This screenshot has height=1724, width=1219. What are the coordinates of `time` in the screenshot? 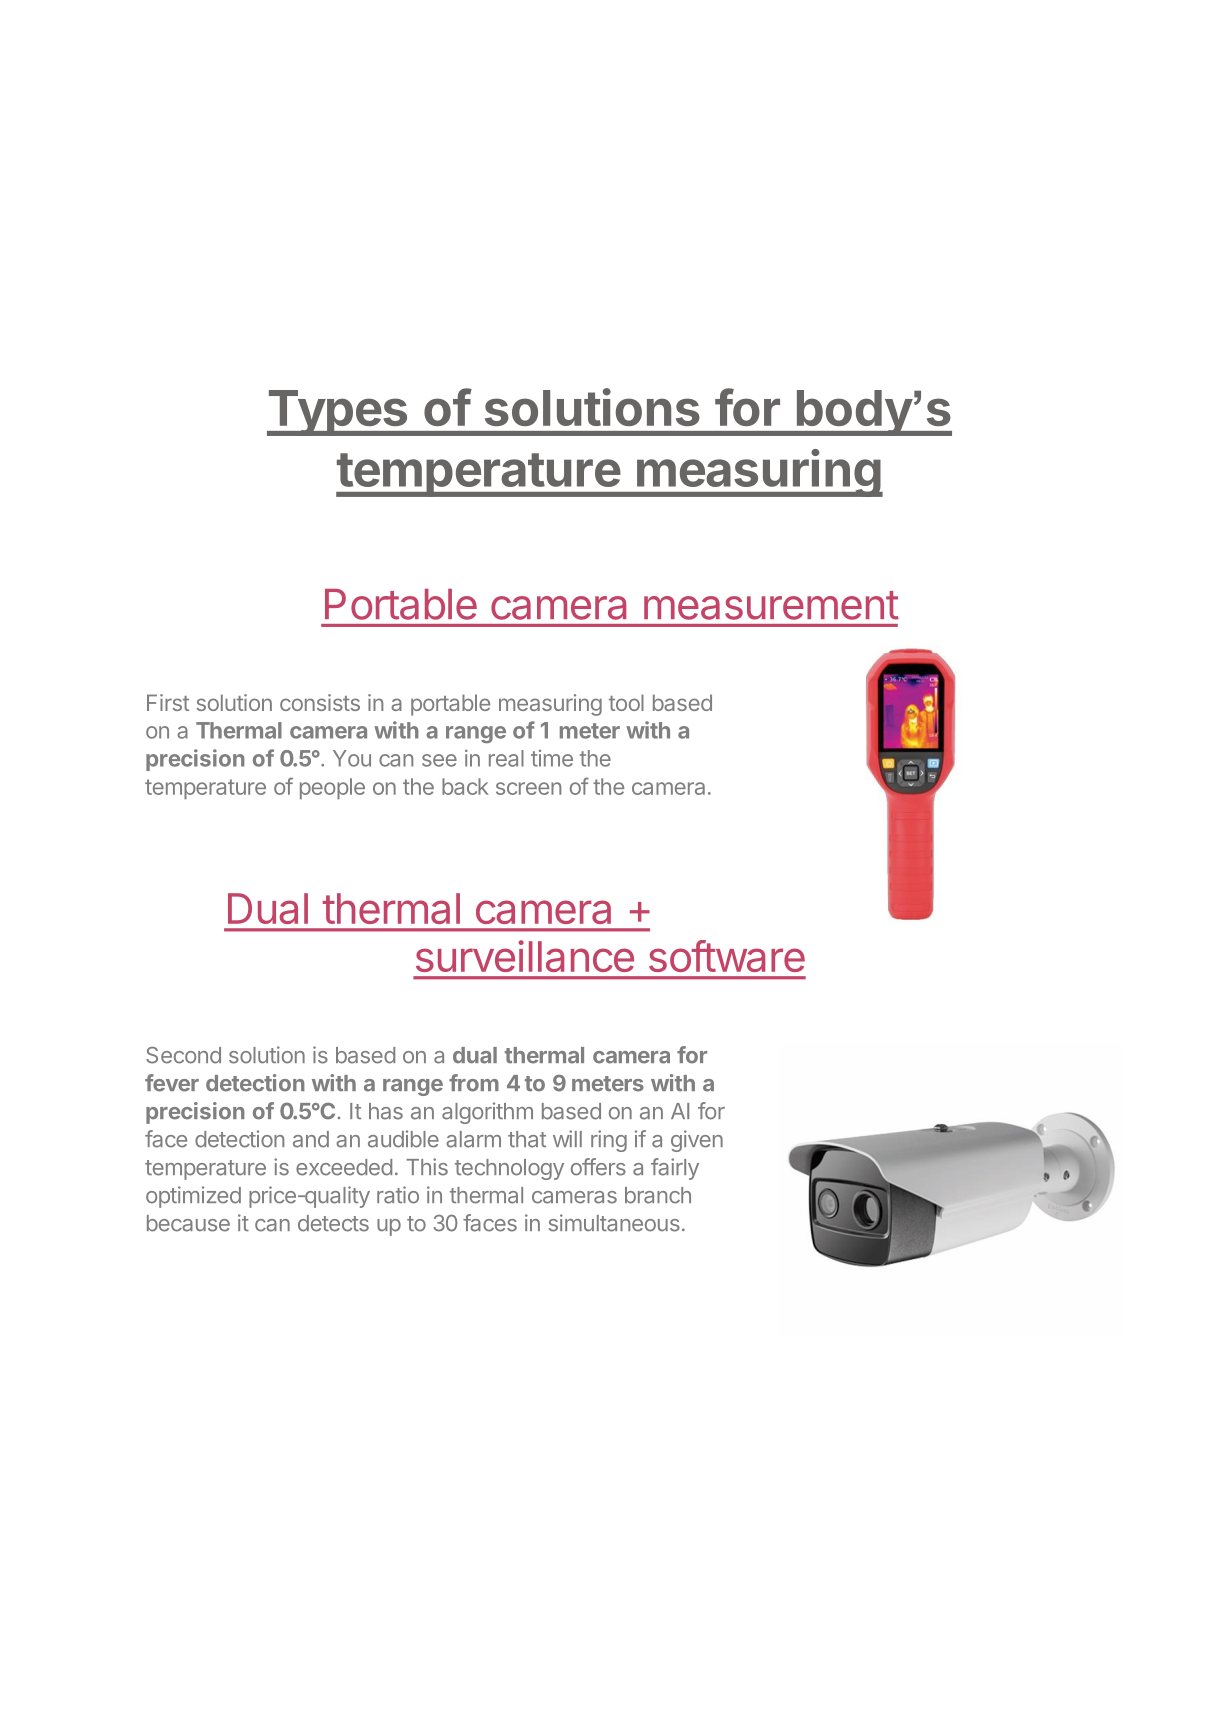 It's located at (552, 758).
